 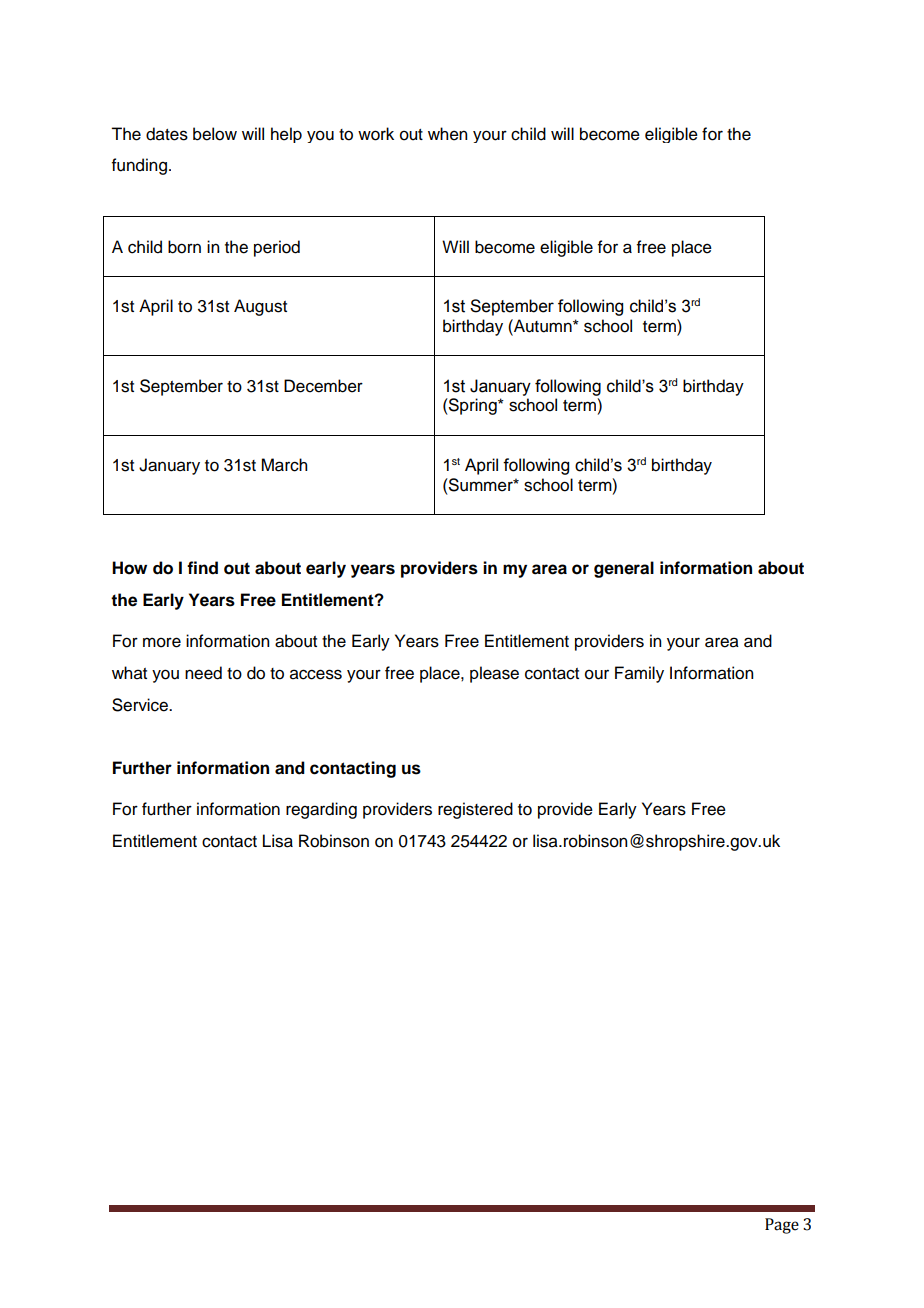 What do you see at coordinates (321, 810) in the image?
I see `regarding` at bounding box center [321, 810].
